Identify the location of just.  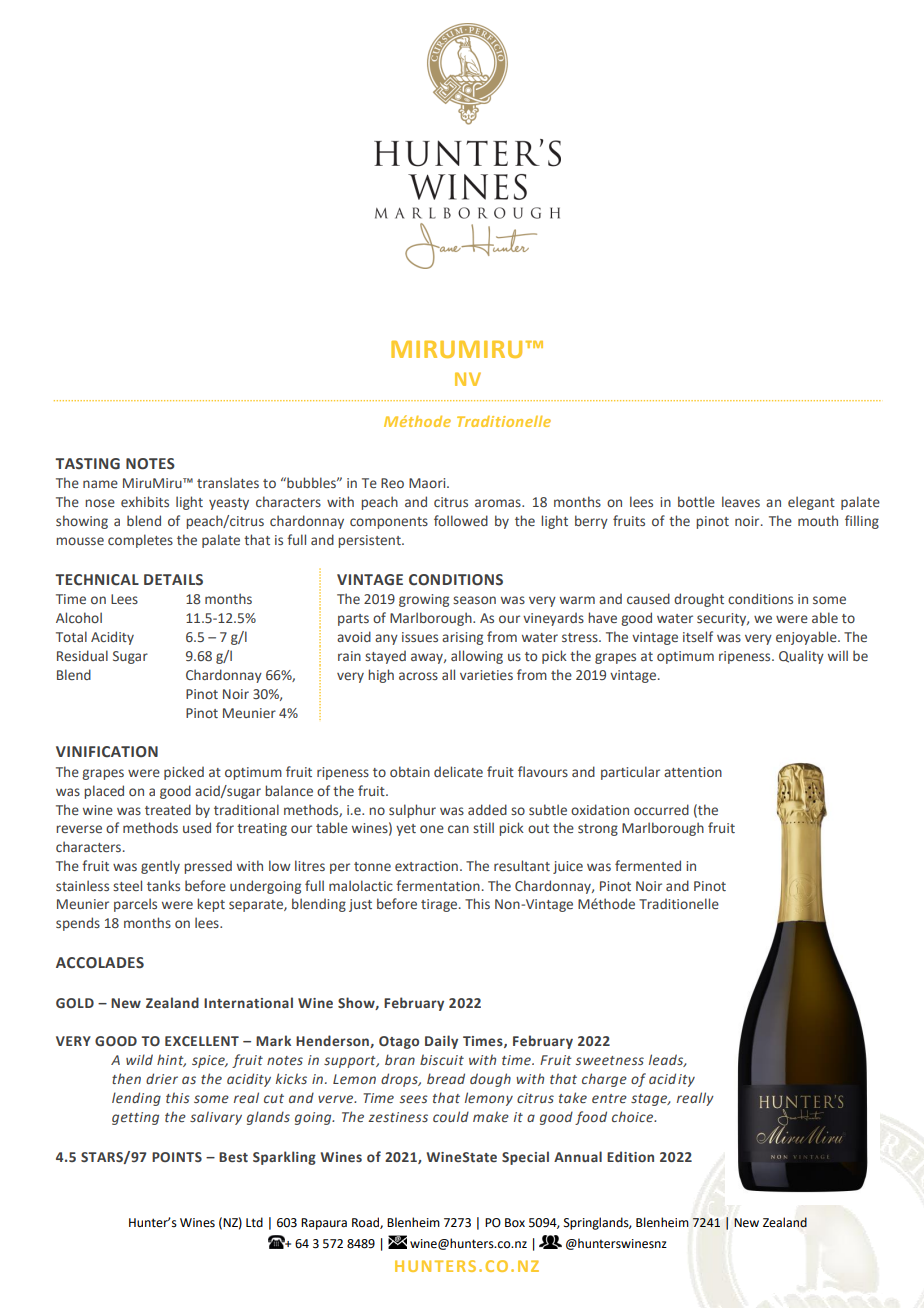
(360, 905).
